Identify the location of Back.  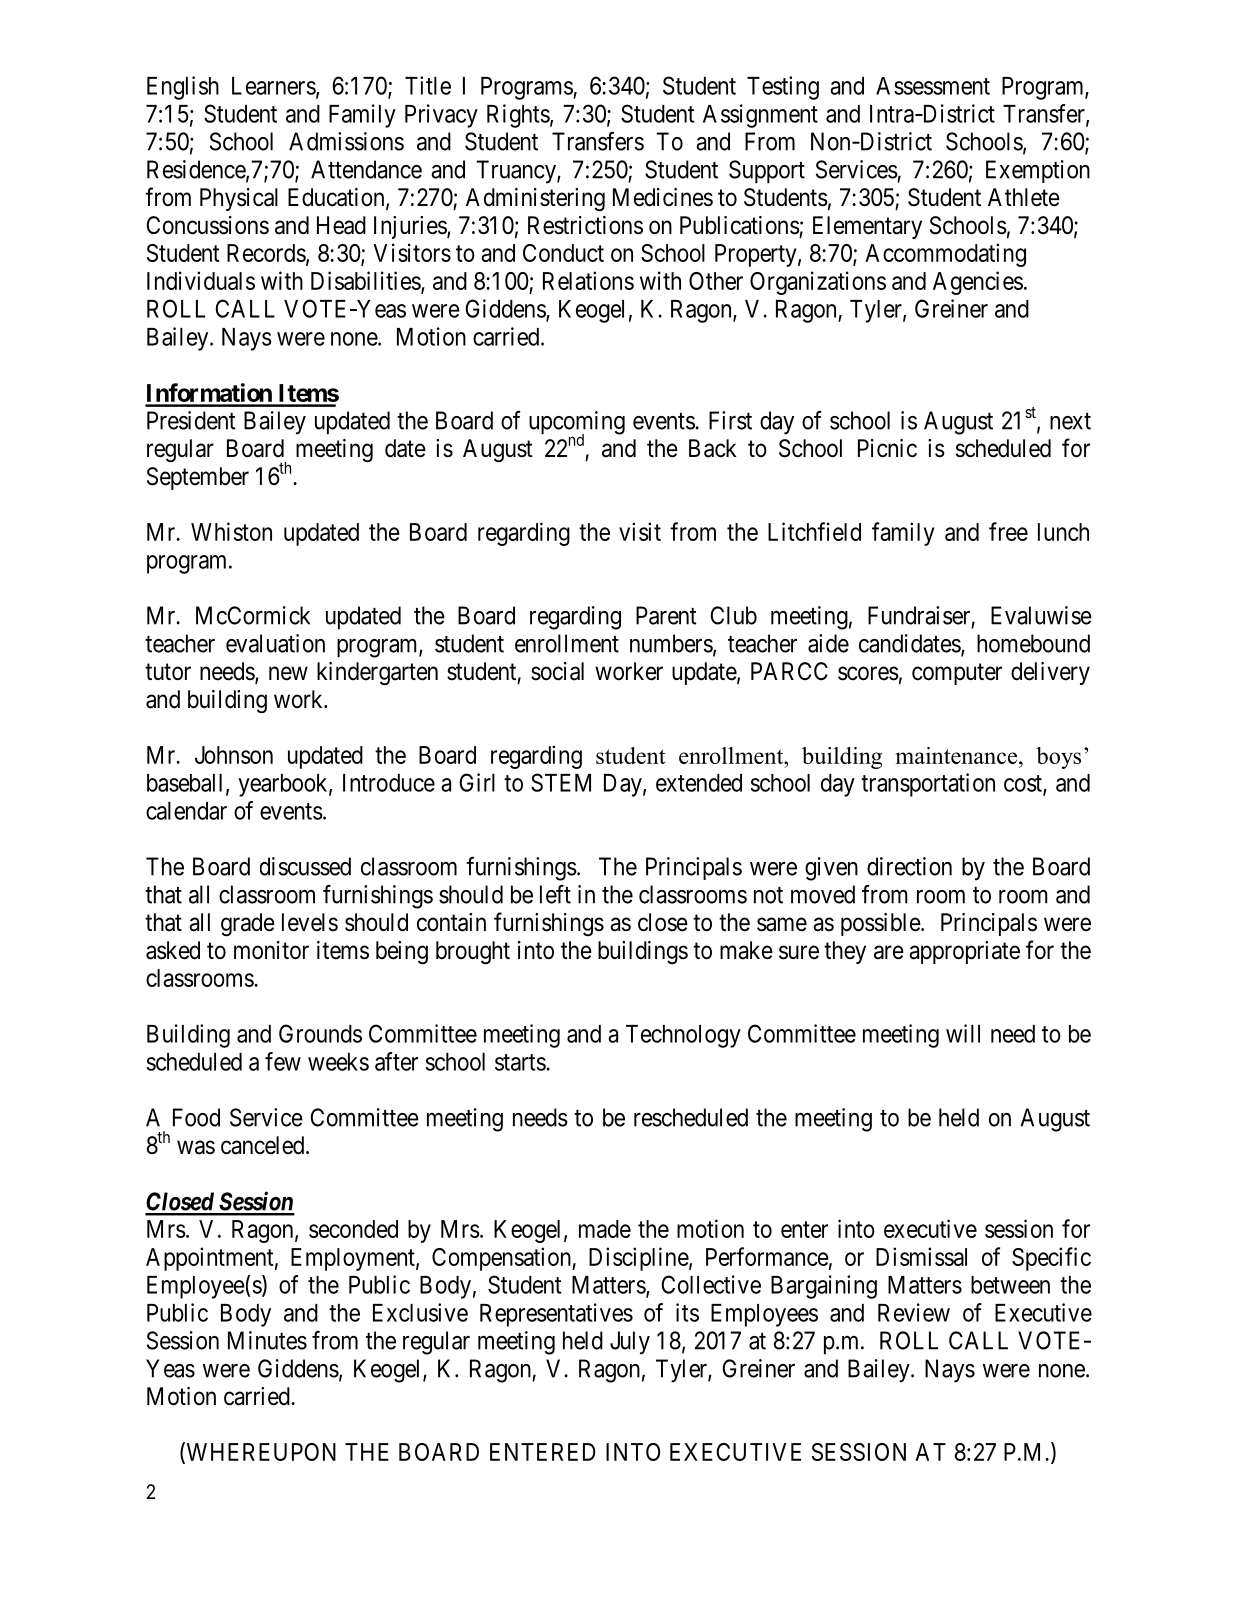
(712, 448).
